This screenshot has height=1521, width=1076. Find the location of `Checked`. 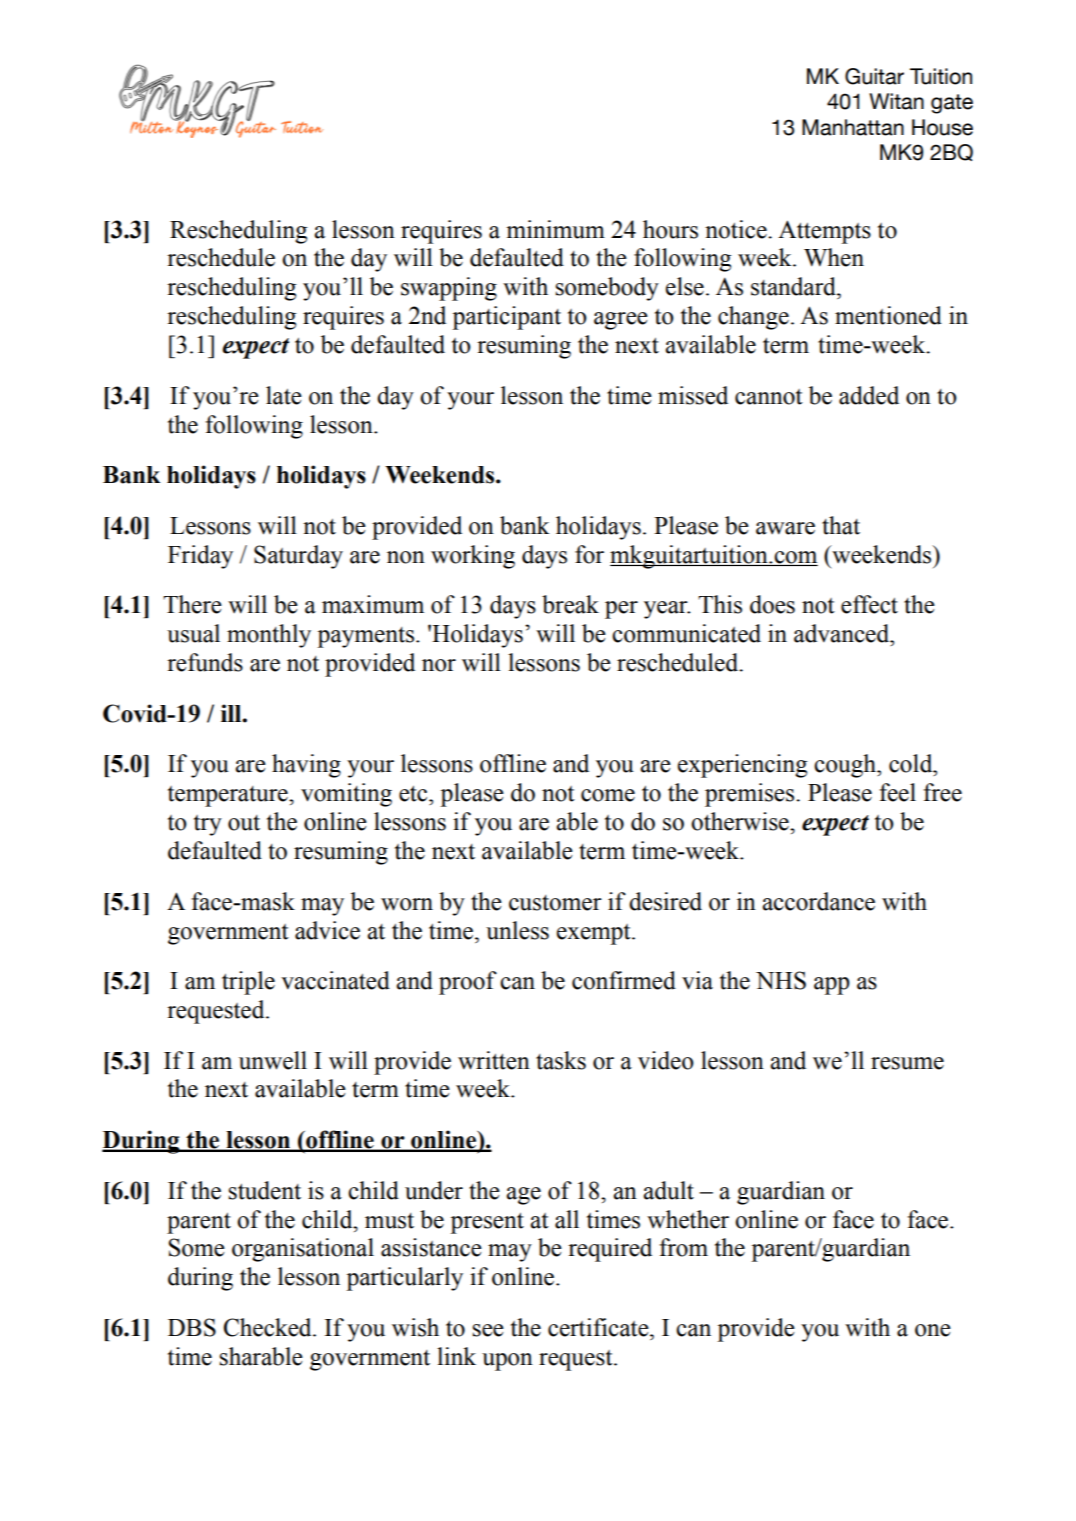

Checked is located at coordinates (269, 1327).
